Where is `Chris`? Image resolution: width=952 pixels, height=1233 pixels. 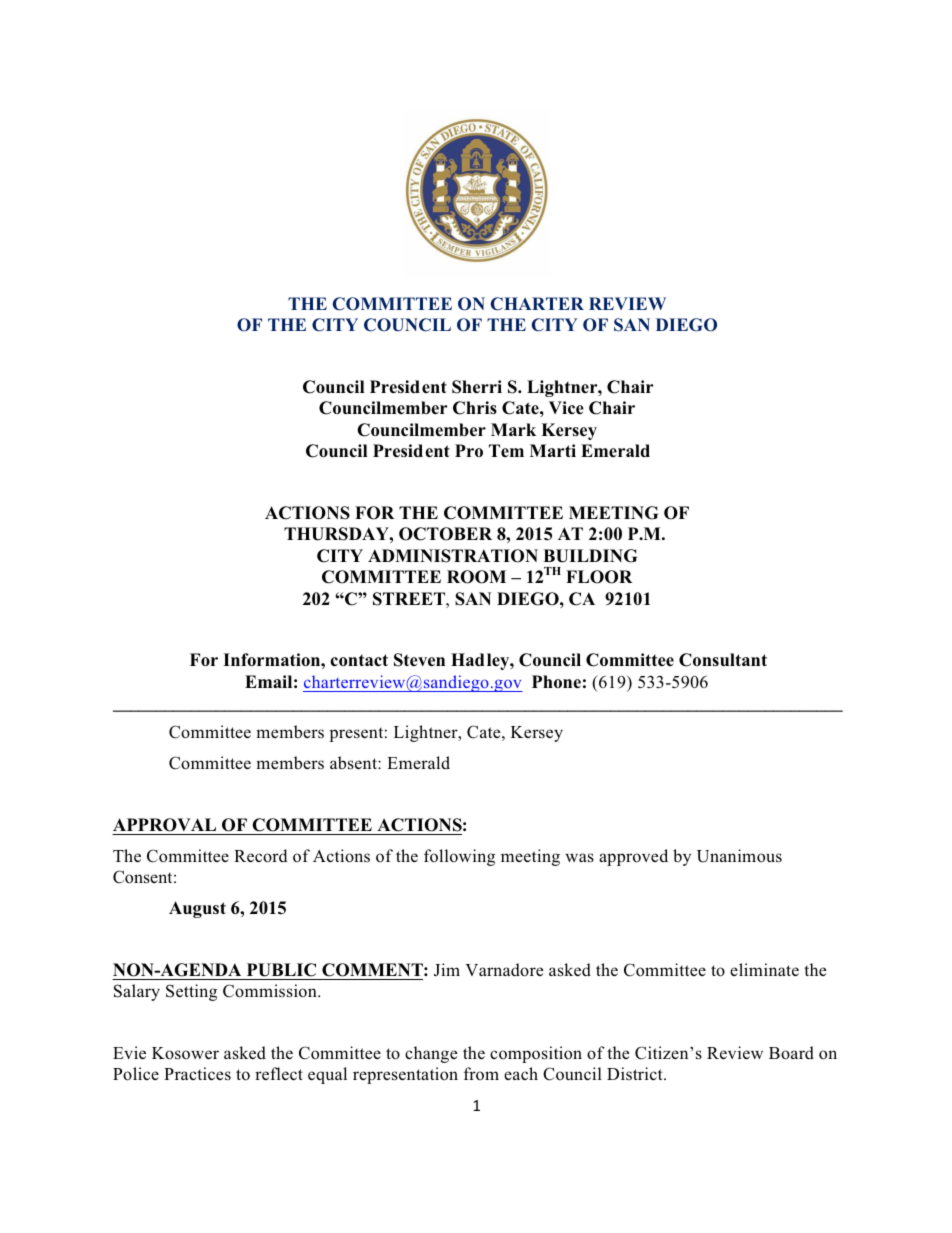
Chris is located at coordinates (475, 408).
